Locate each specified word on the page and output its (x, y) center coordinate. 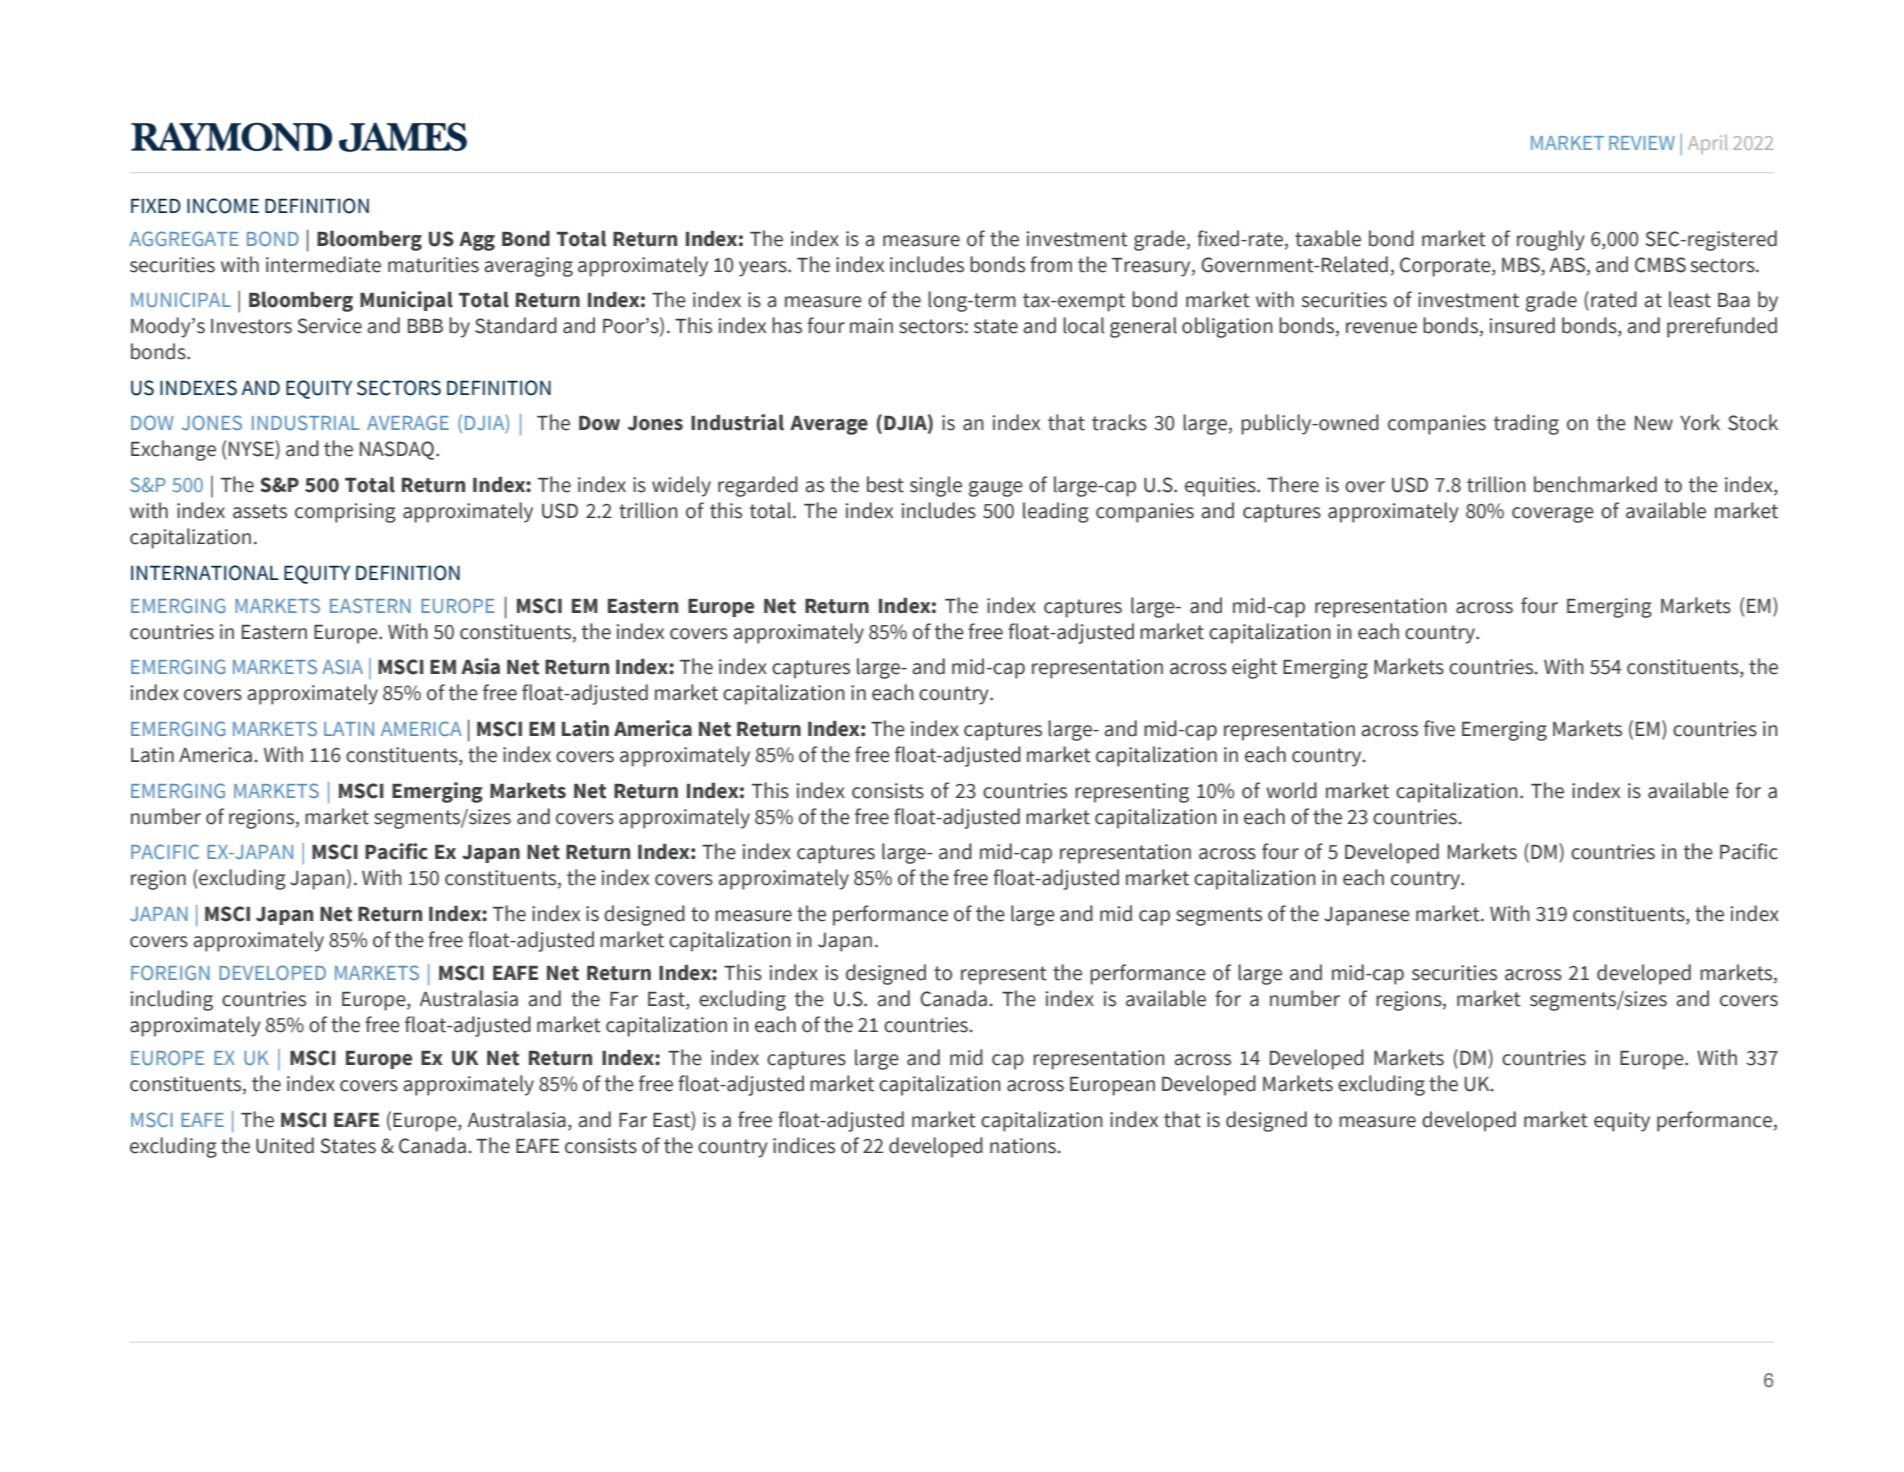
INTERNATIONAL (205, 573)
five (1439, 728)
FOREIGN (170, 972)
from (1051, 264)
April (1708, 144)
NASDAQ (398, 450)
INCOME (223, 206)
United (285, 1145)
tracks (1119, 422)
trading (1526, 424)
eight (1254, 668)
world (1291, 790)
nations (1024, 1146)
